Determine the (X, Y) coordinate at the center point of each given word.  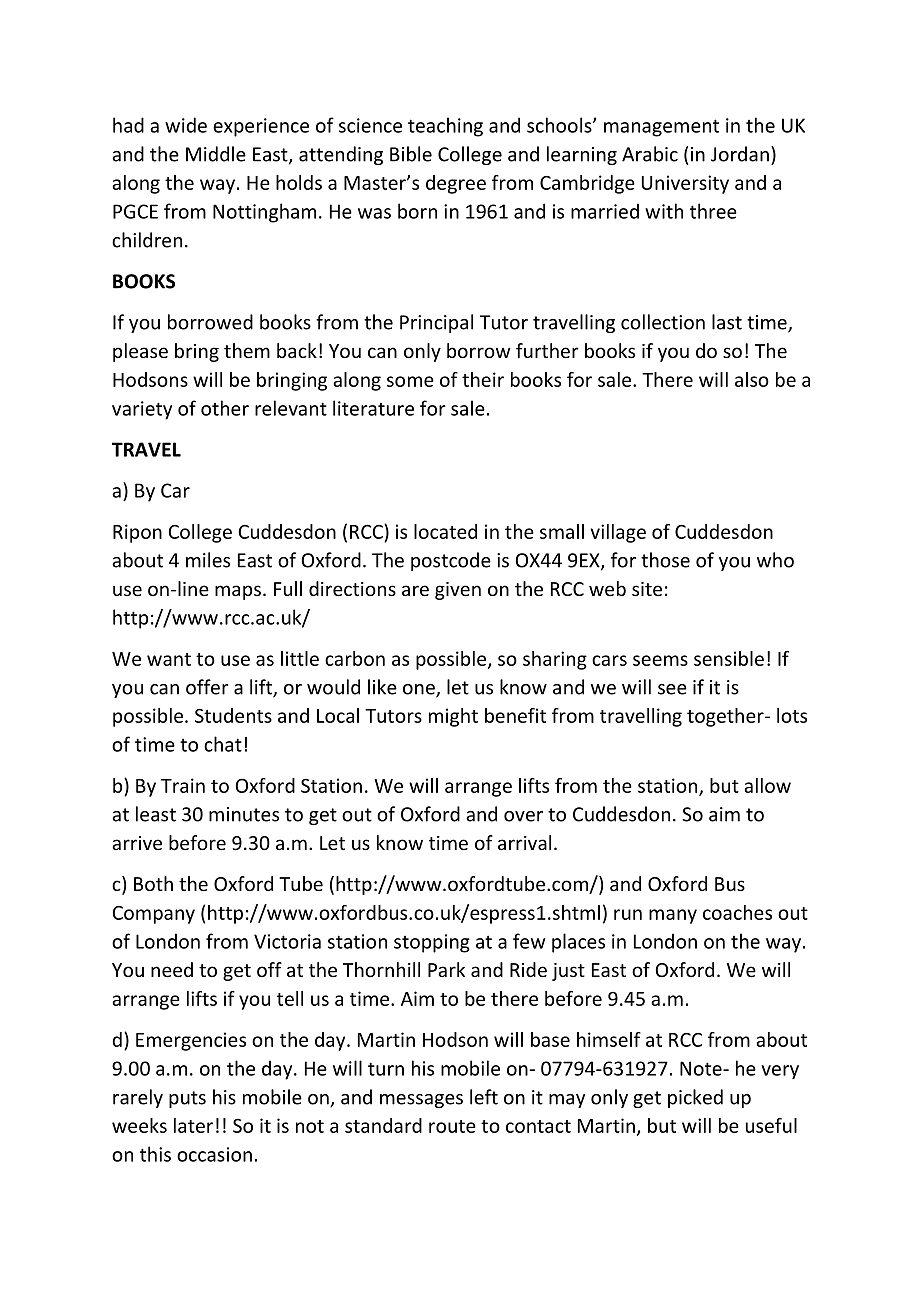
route (452, 1126)
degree (456, 184)
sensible (729, 658)
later (193, 1125)
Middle (216, 154)
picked (695, 1098)
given (458, 591)
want (169, 659)
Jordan (740, 154)
